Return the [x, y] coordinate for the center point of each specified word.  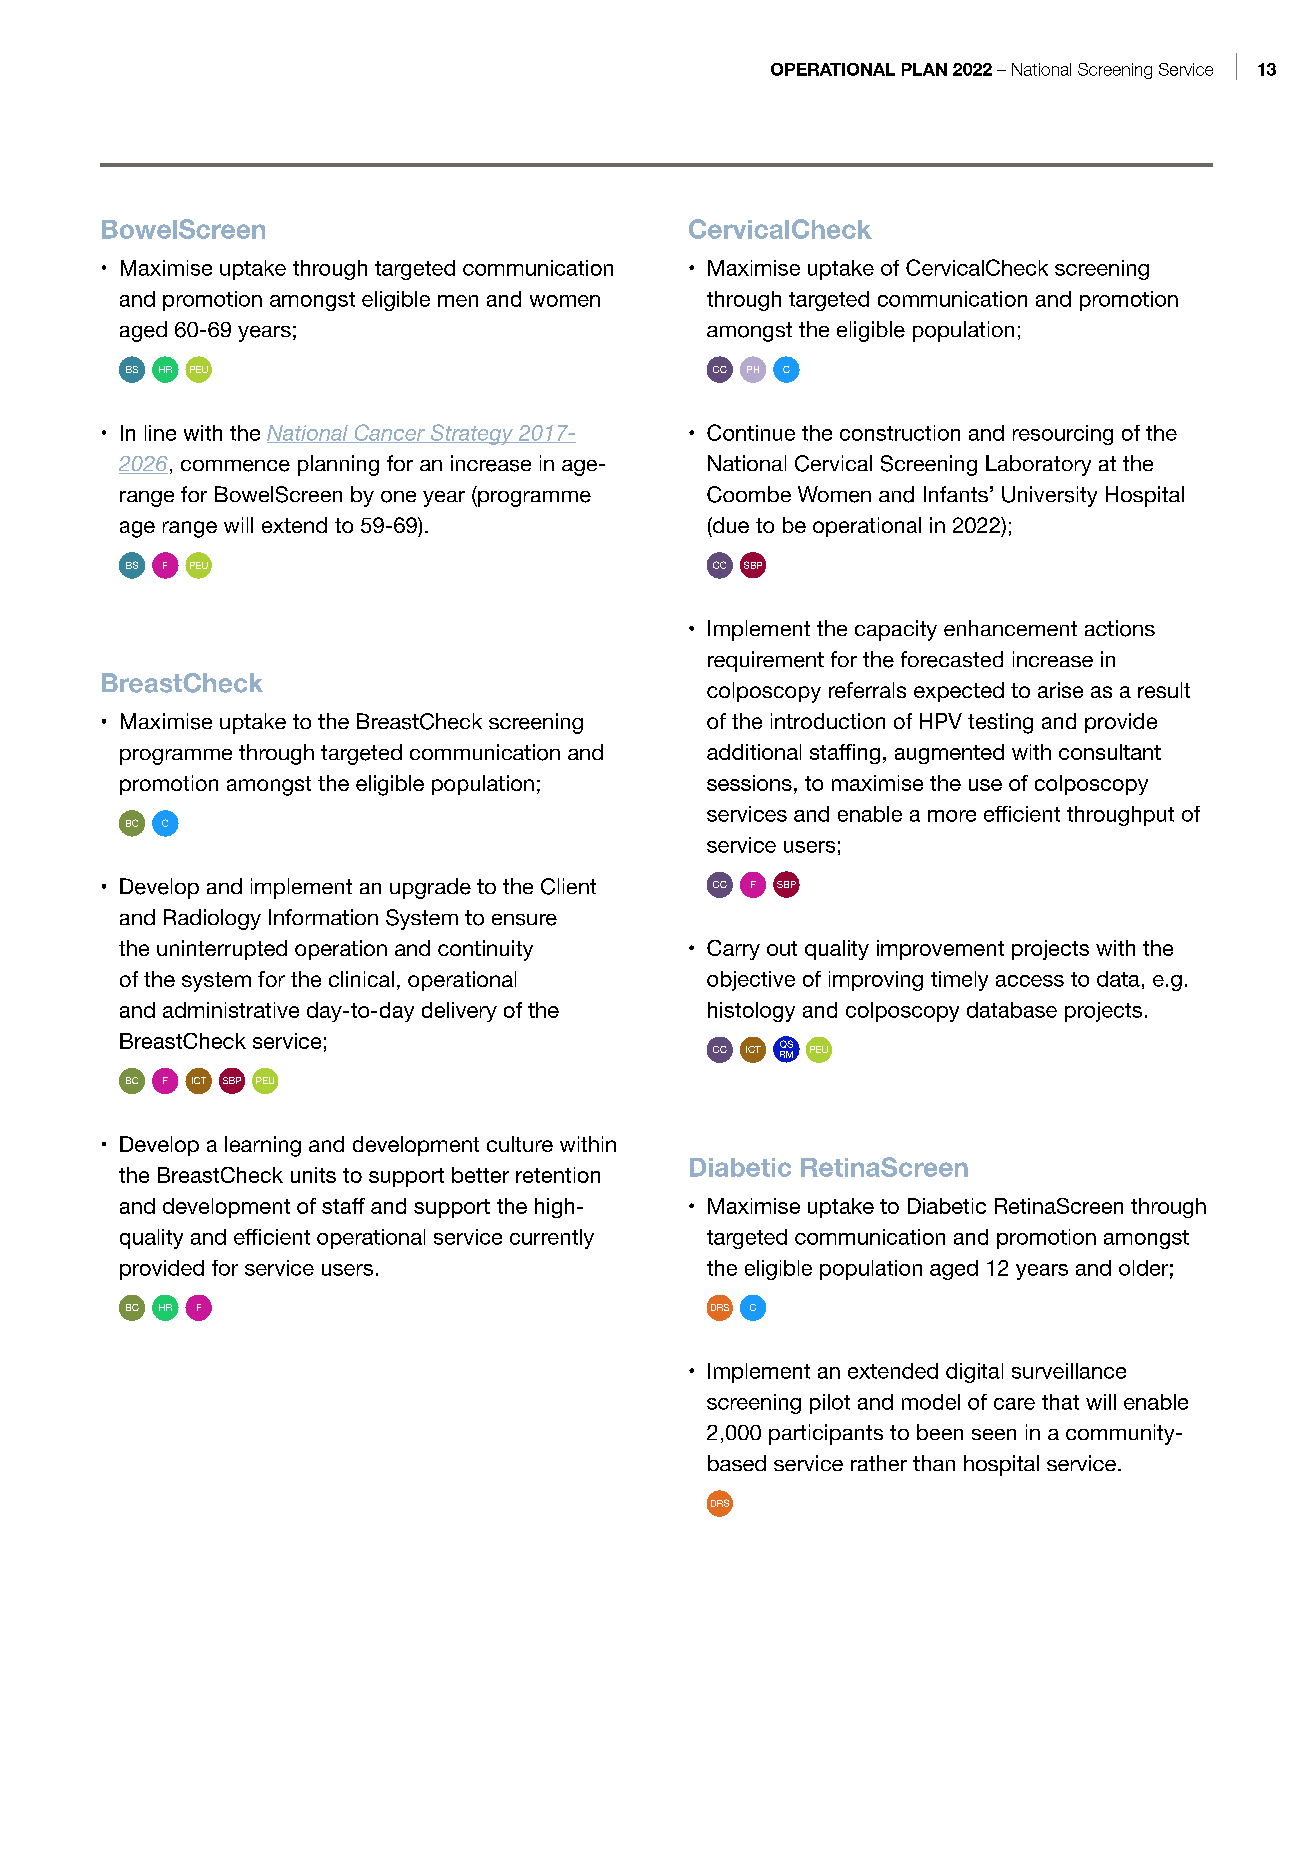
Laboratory [1038, 465]
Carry [733, 950]
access [1030, 981]
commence [235, 466]
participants [826, 1434]
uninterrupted [222, 950]
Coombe [749, 494]
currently [552, 1239]
